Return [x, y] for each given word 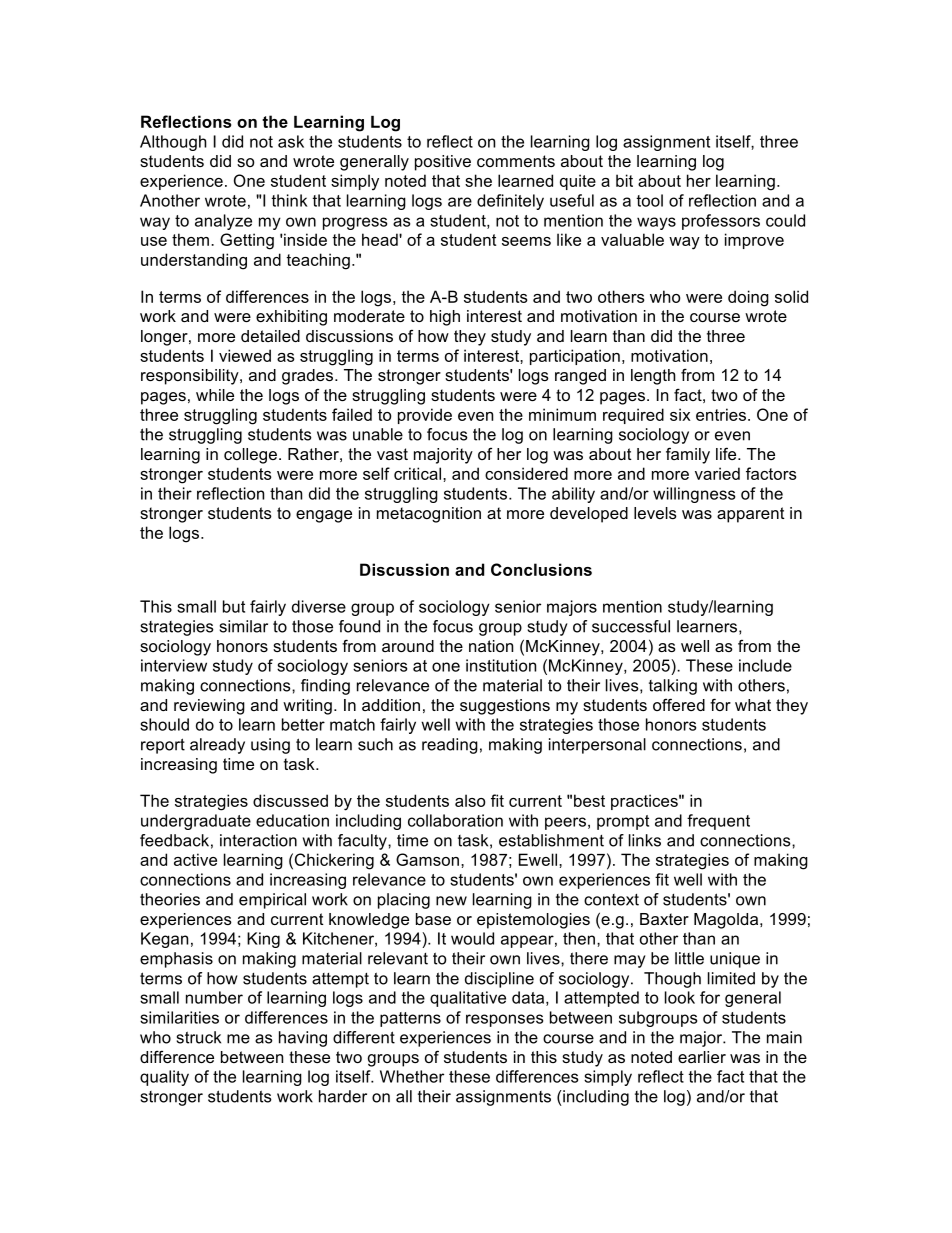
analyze [223, 222]
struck [198, 1037]
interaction [258, 840]
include [765, 665]
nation [491, 646]
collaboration [455, 820]
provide [425, 416]
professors [721, 222]
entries [721, 414]
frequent [718, 822]
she [478, 180]
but [234, 606]
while [215, 395]
